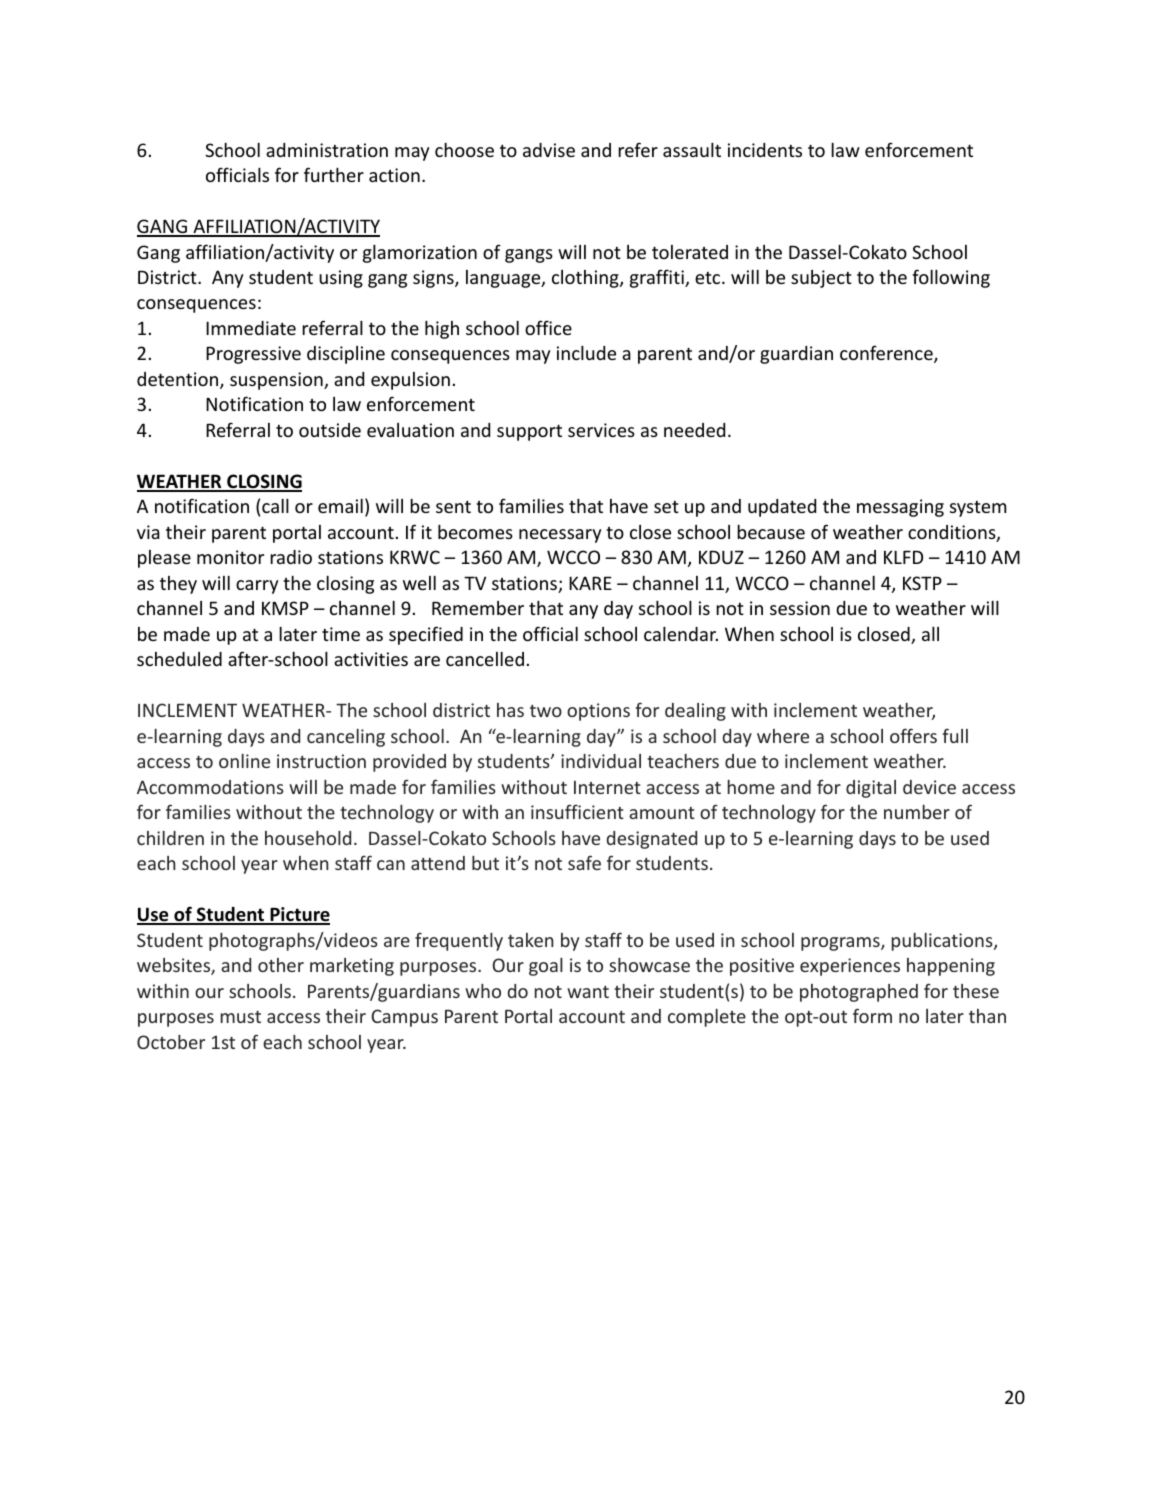 The height and width of the image is (1504, 1162). I want to click on must, so click(241, 1017).
